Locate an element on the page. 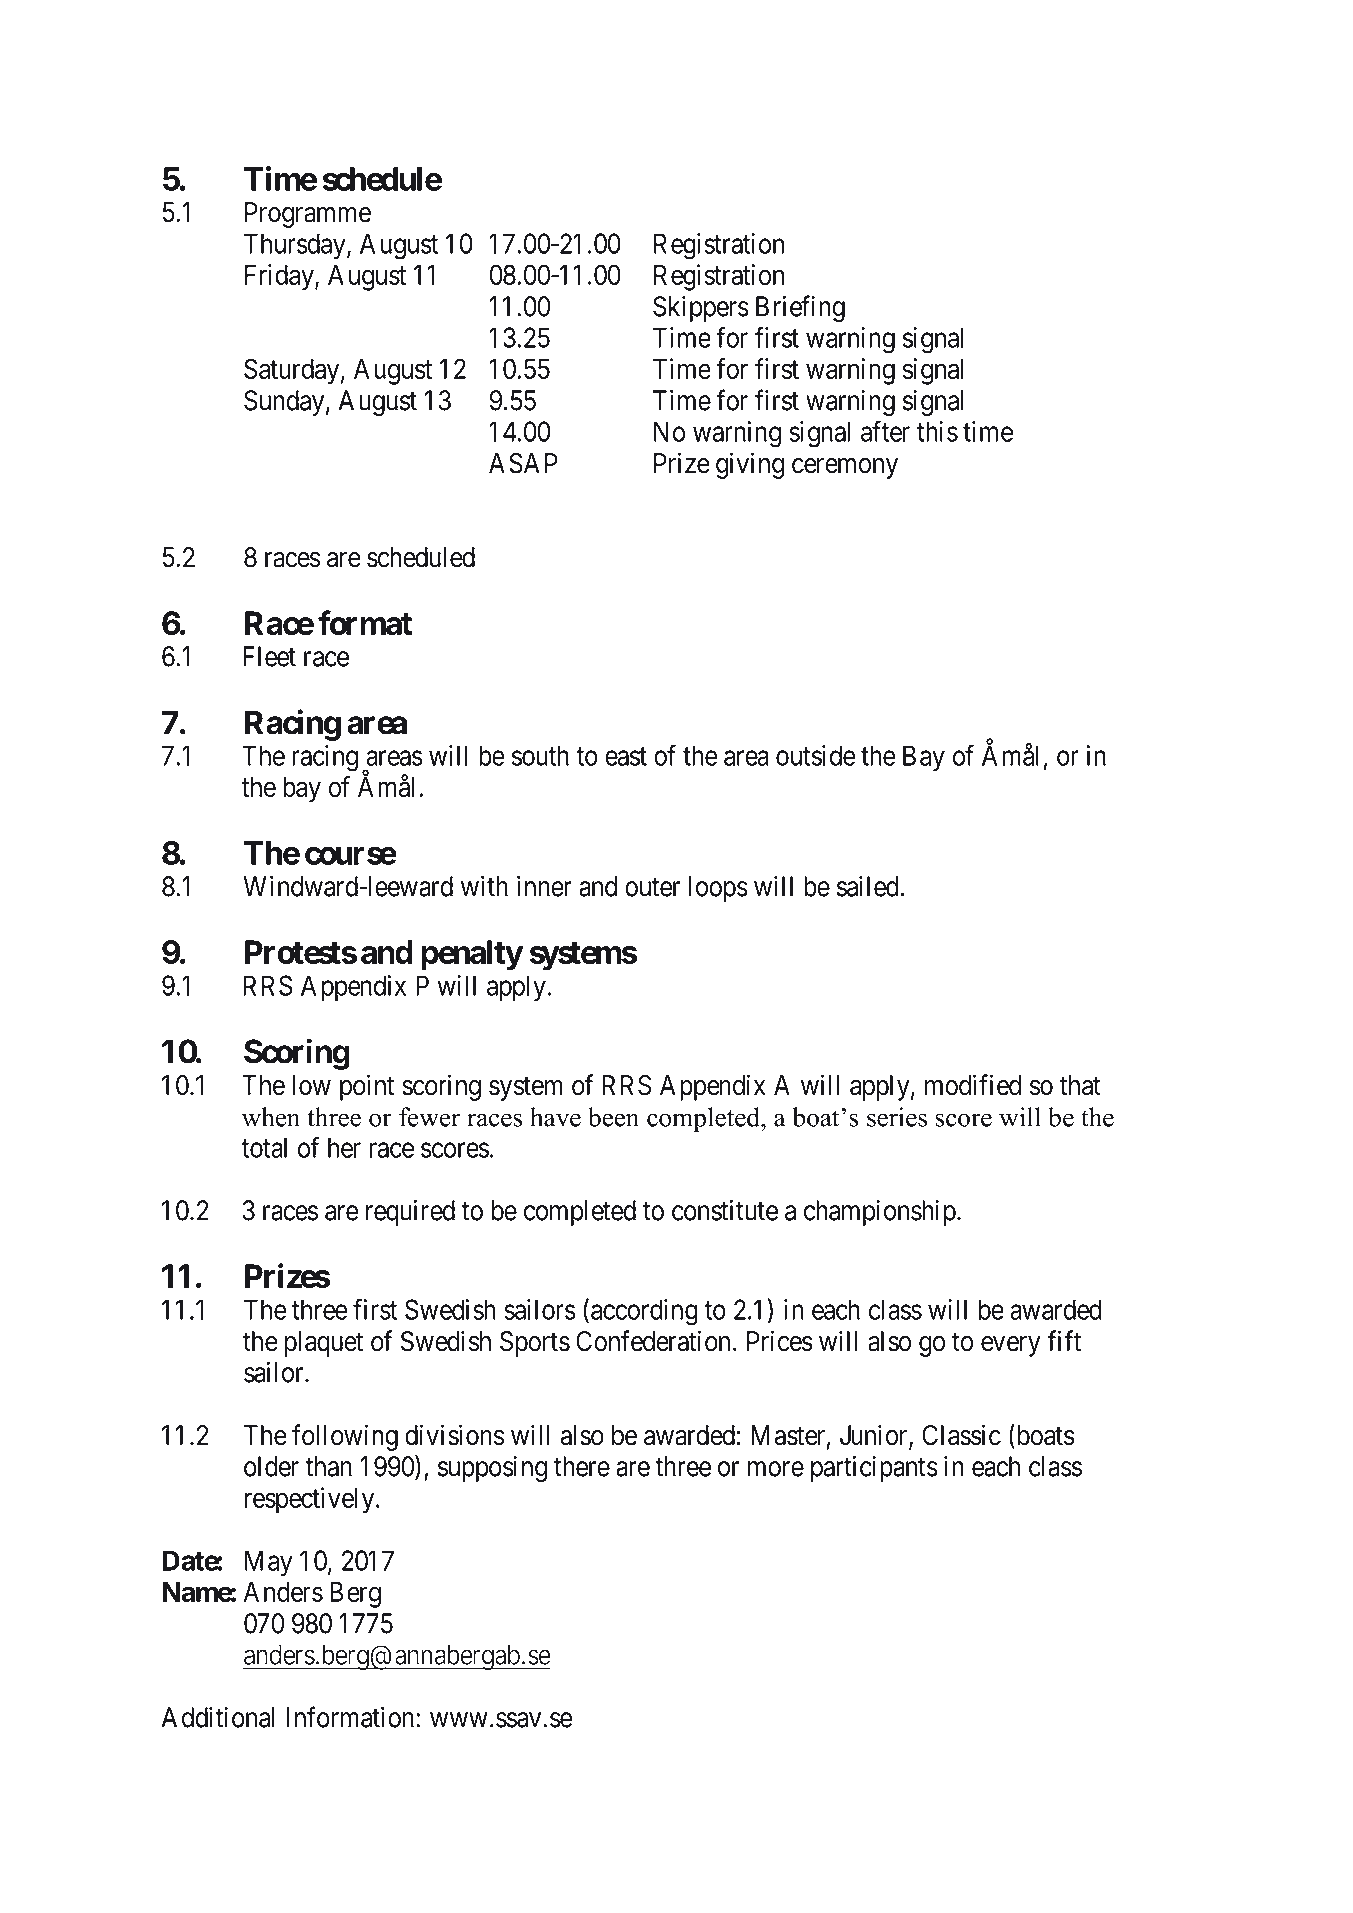  Additional is located at coordinates (218, 1717).
